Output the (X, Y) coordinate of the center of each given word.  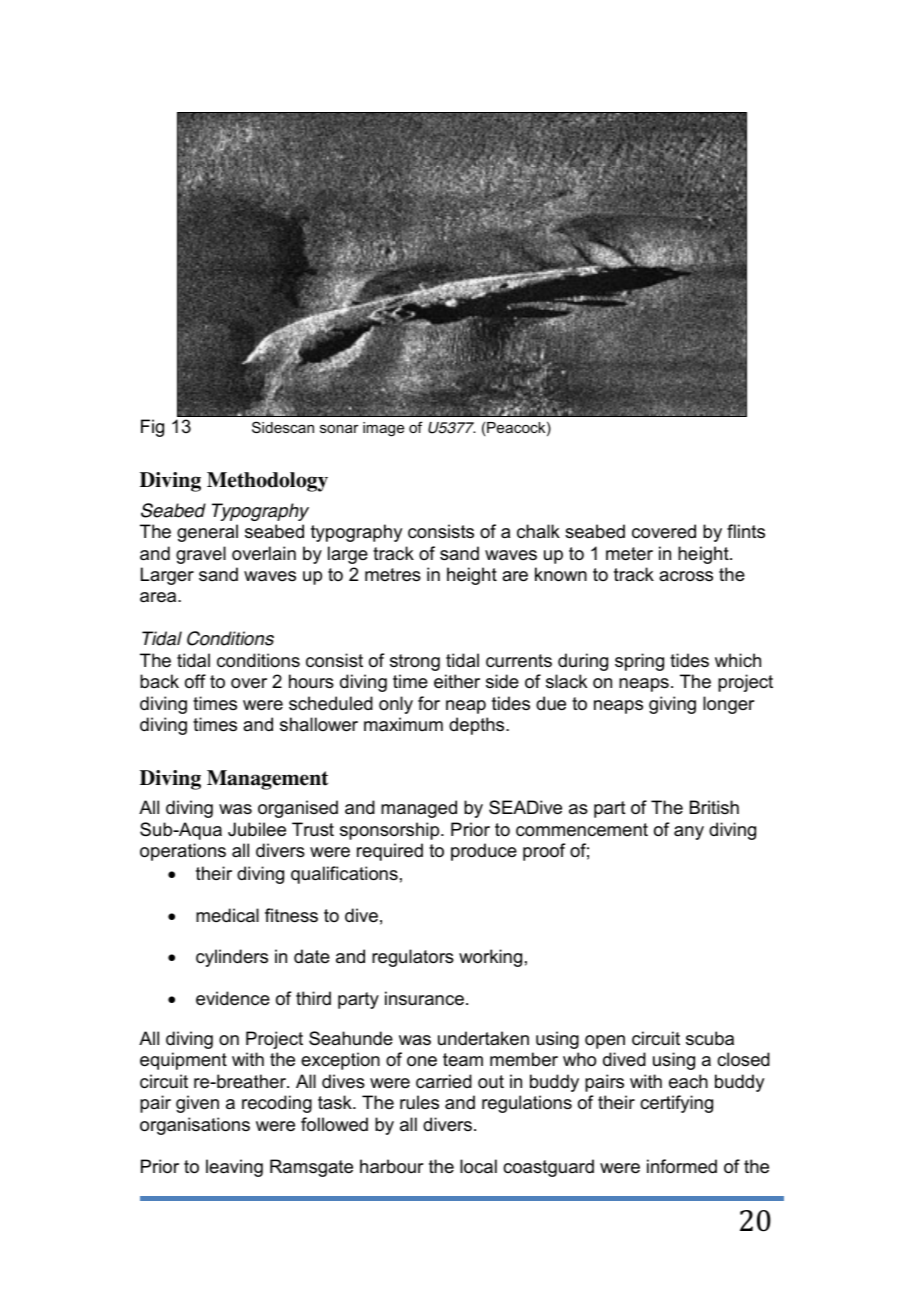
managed (419, 809)
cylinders (232, 958)
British (714, 807)
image (383, 429)
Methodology (267, 482)
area (159, 597)
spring (639, 662)
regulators (413, 958)
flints (746, 531)
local (478, 1166)
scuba (710, 1038)
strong (415, 662)
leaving (234, 1168)
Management (267, 780)
